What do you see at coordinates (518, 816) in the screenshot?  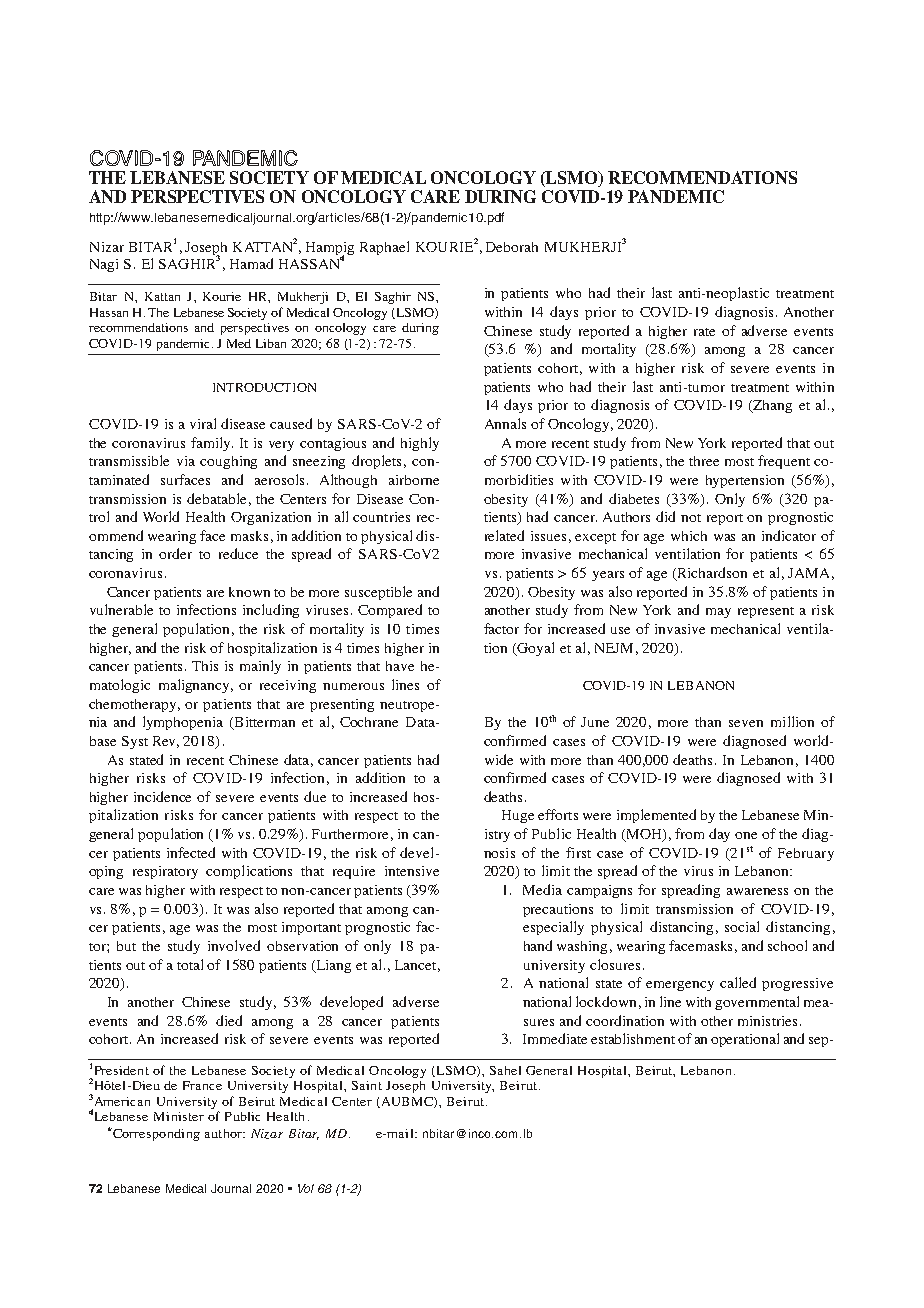 I see `Huge` at bounding box center [518, 816].
